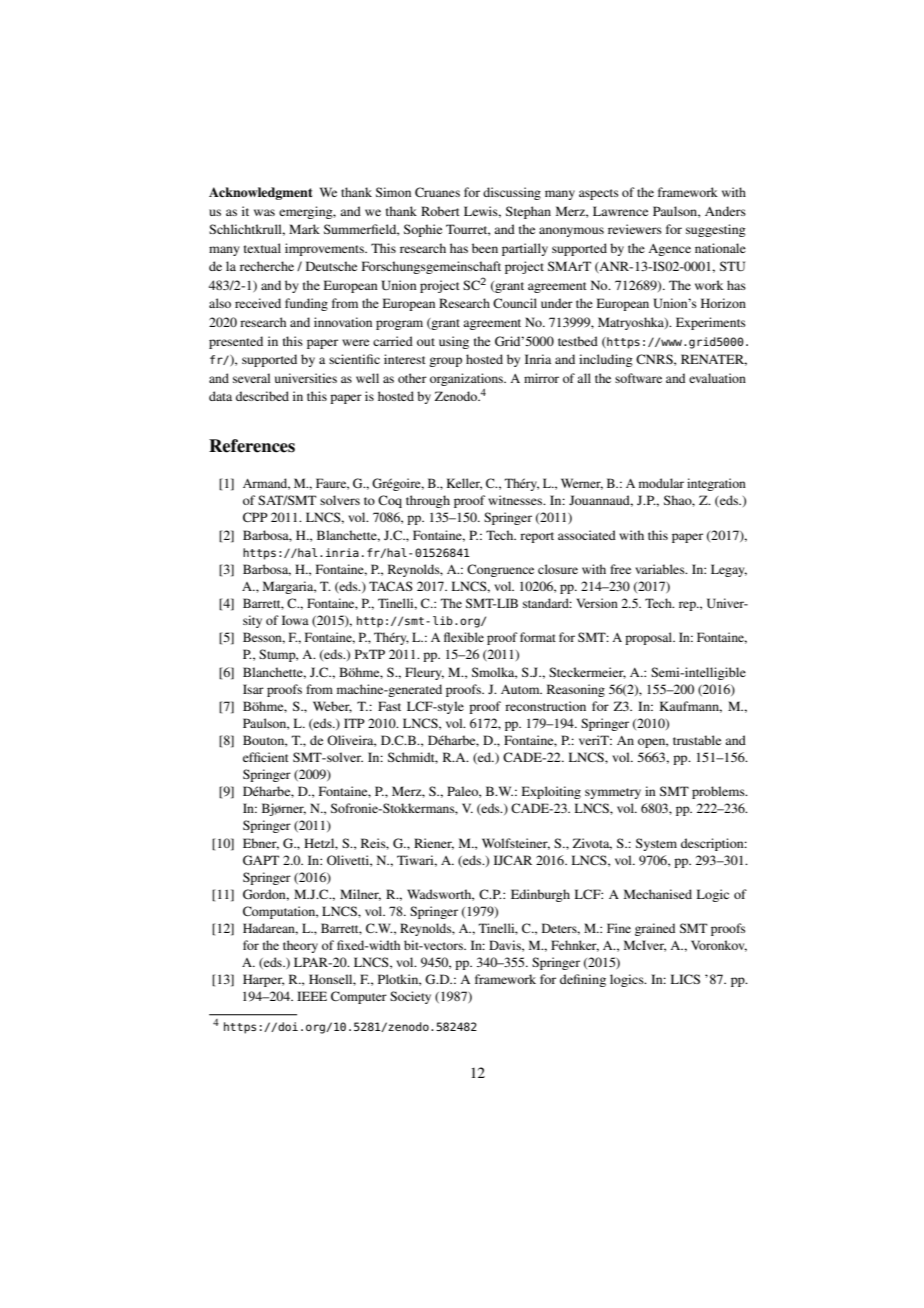 This document has width=924, height=1308. What do you see at coordinates (295, 620) in the document?
I see `Iowa` at bounding box center [295, 620].
